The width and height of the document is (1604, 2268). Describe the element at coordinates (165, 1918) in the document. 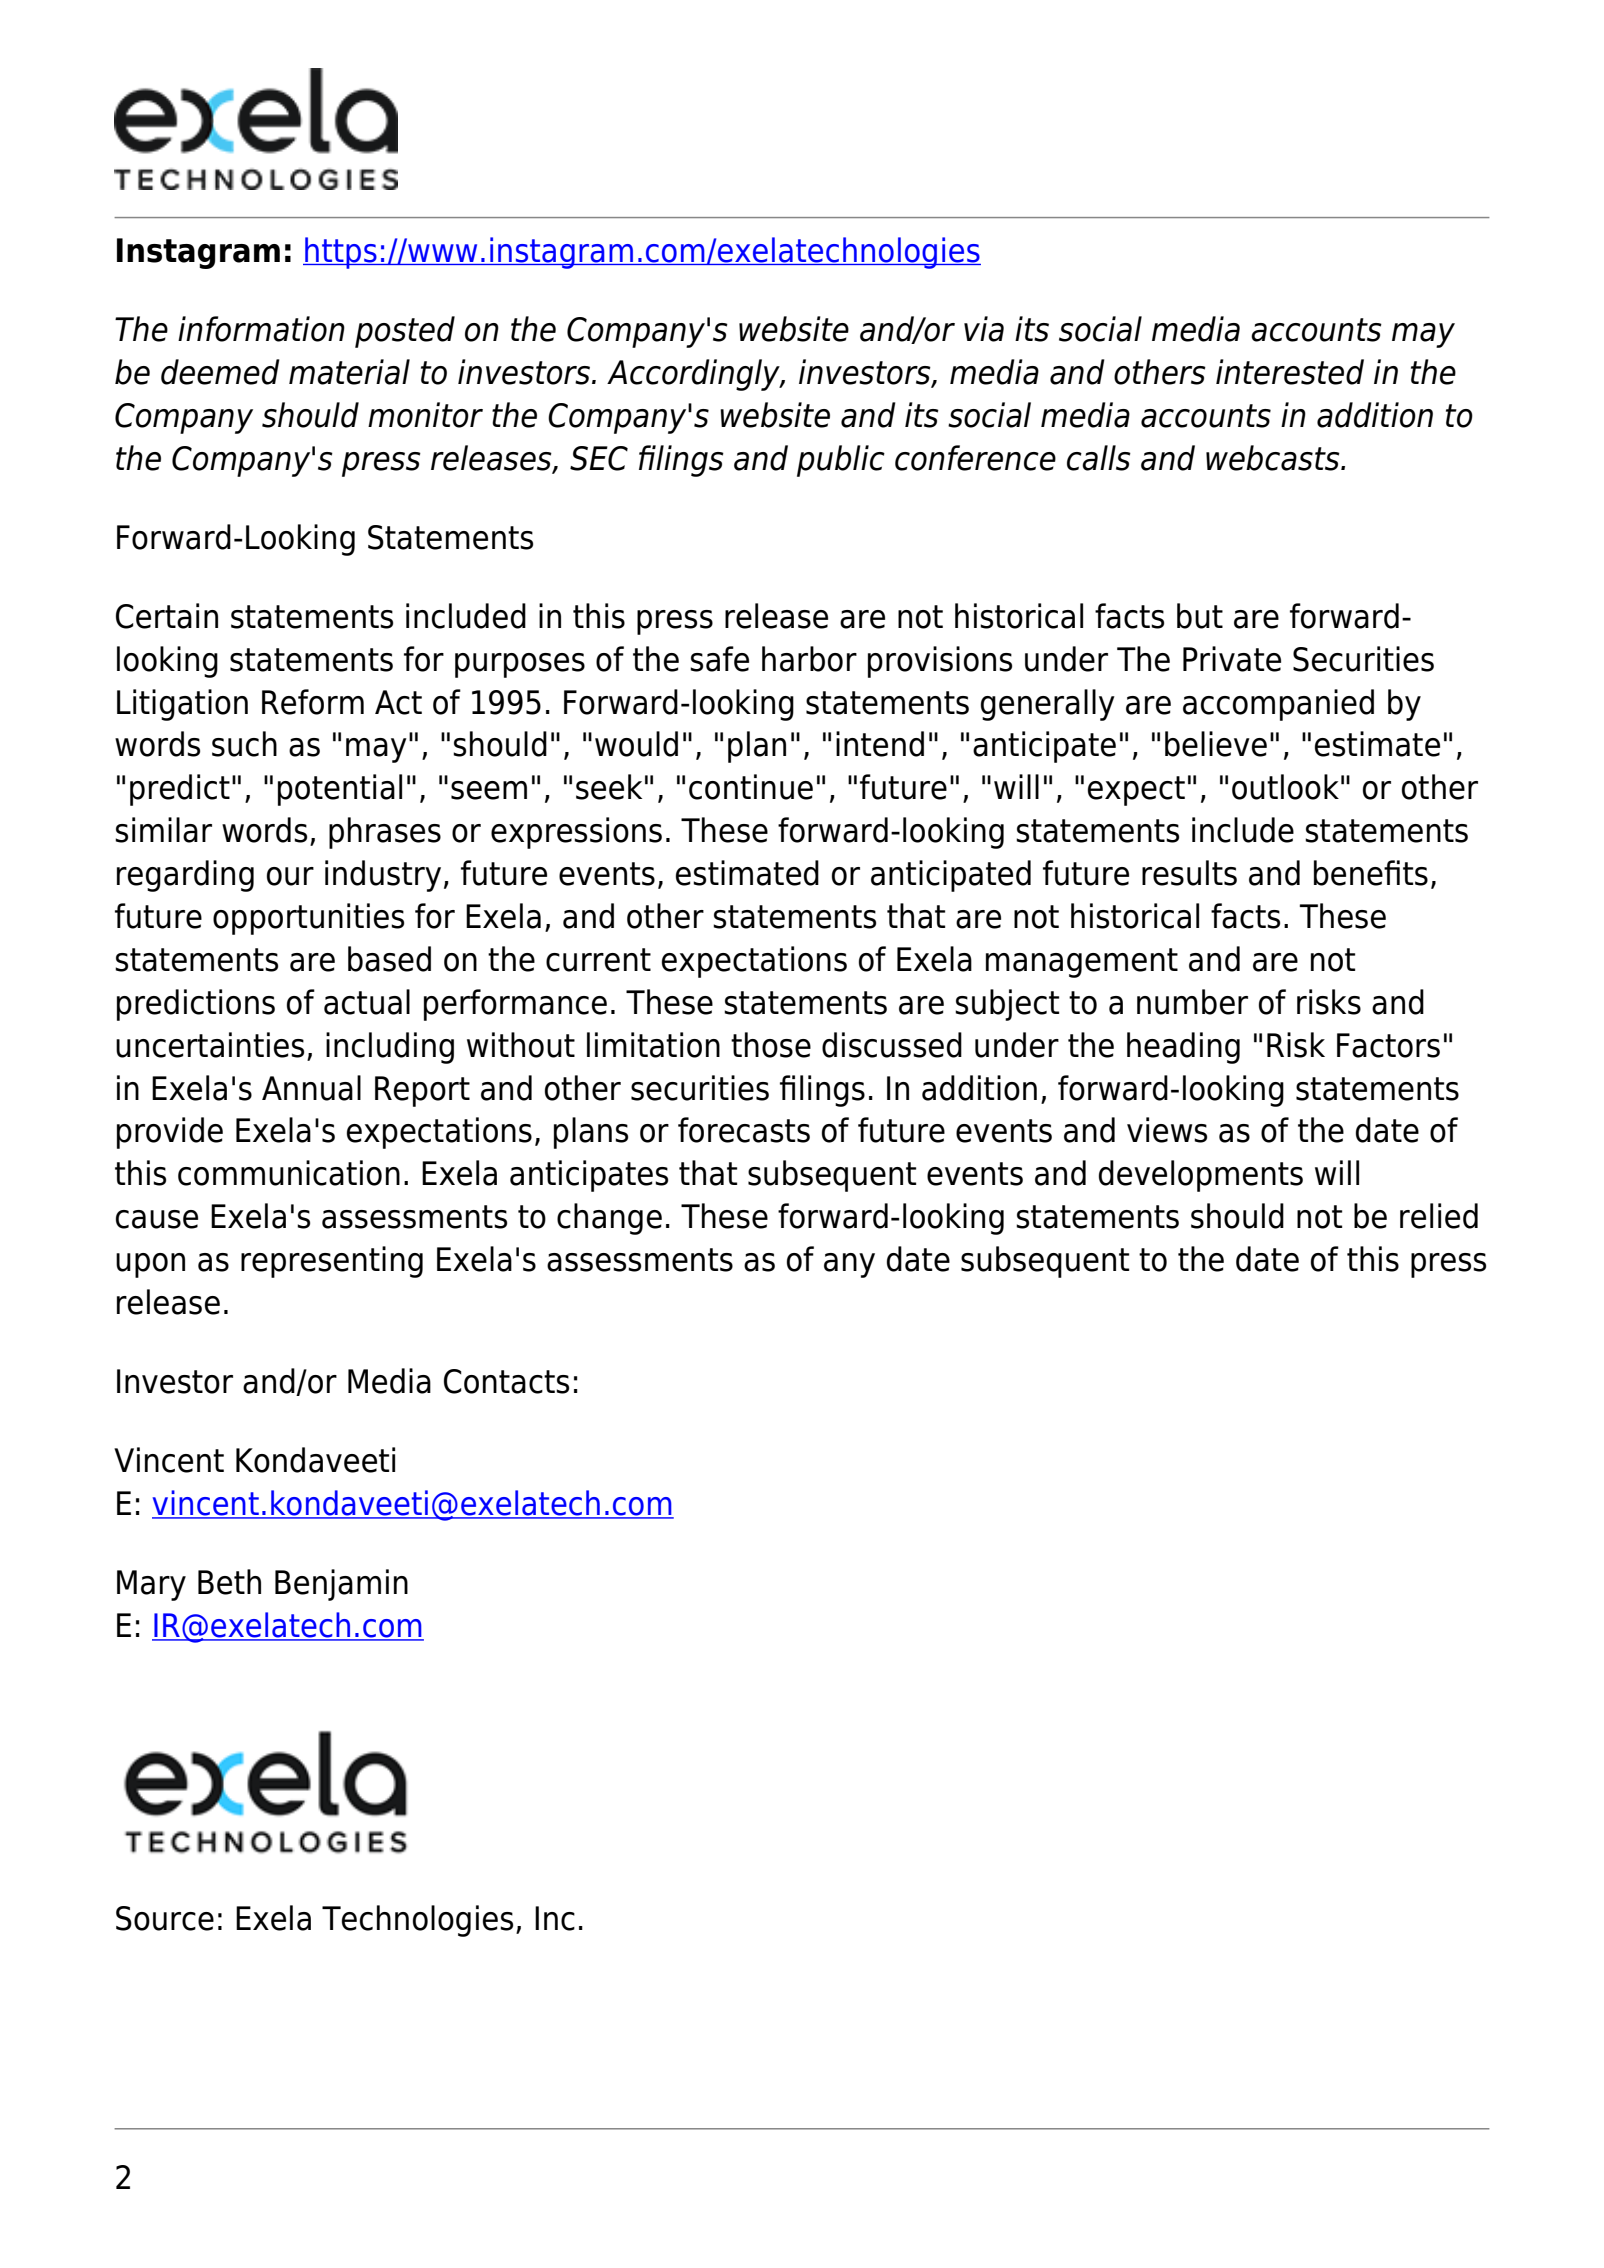

I see `Source` at that location.
